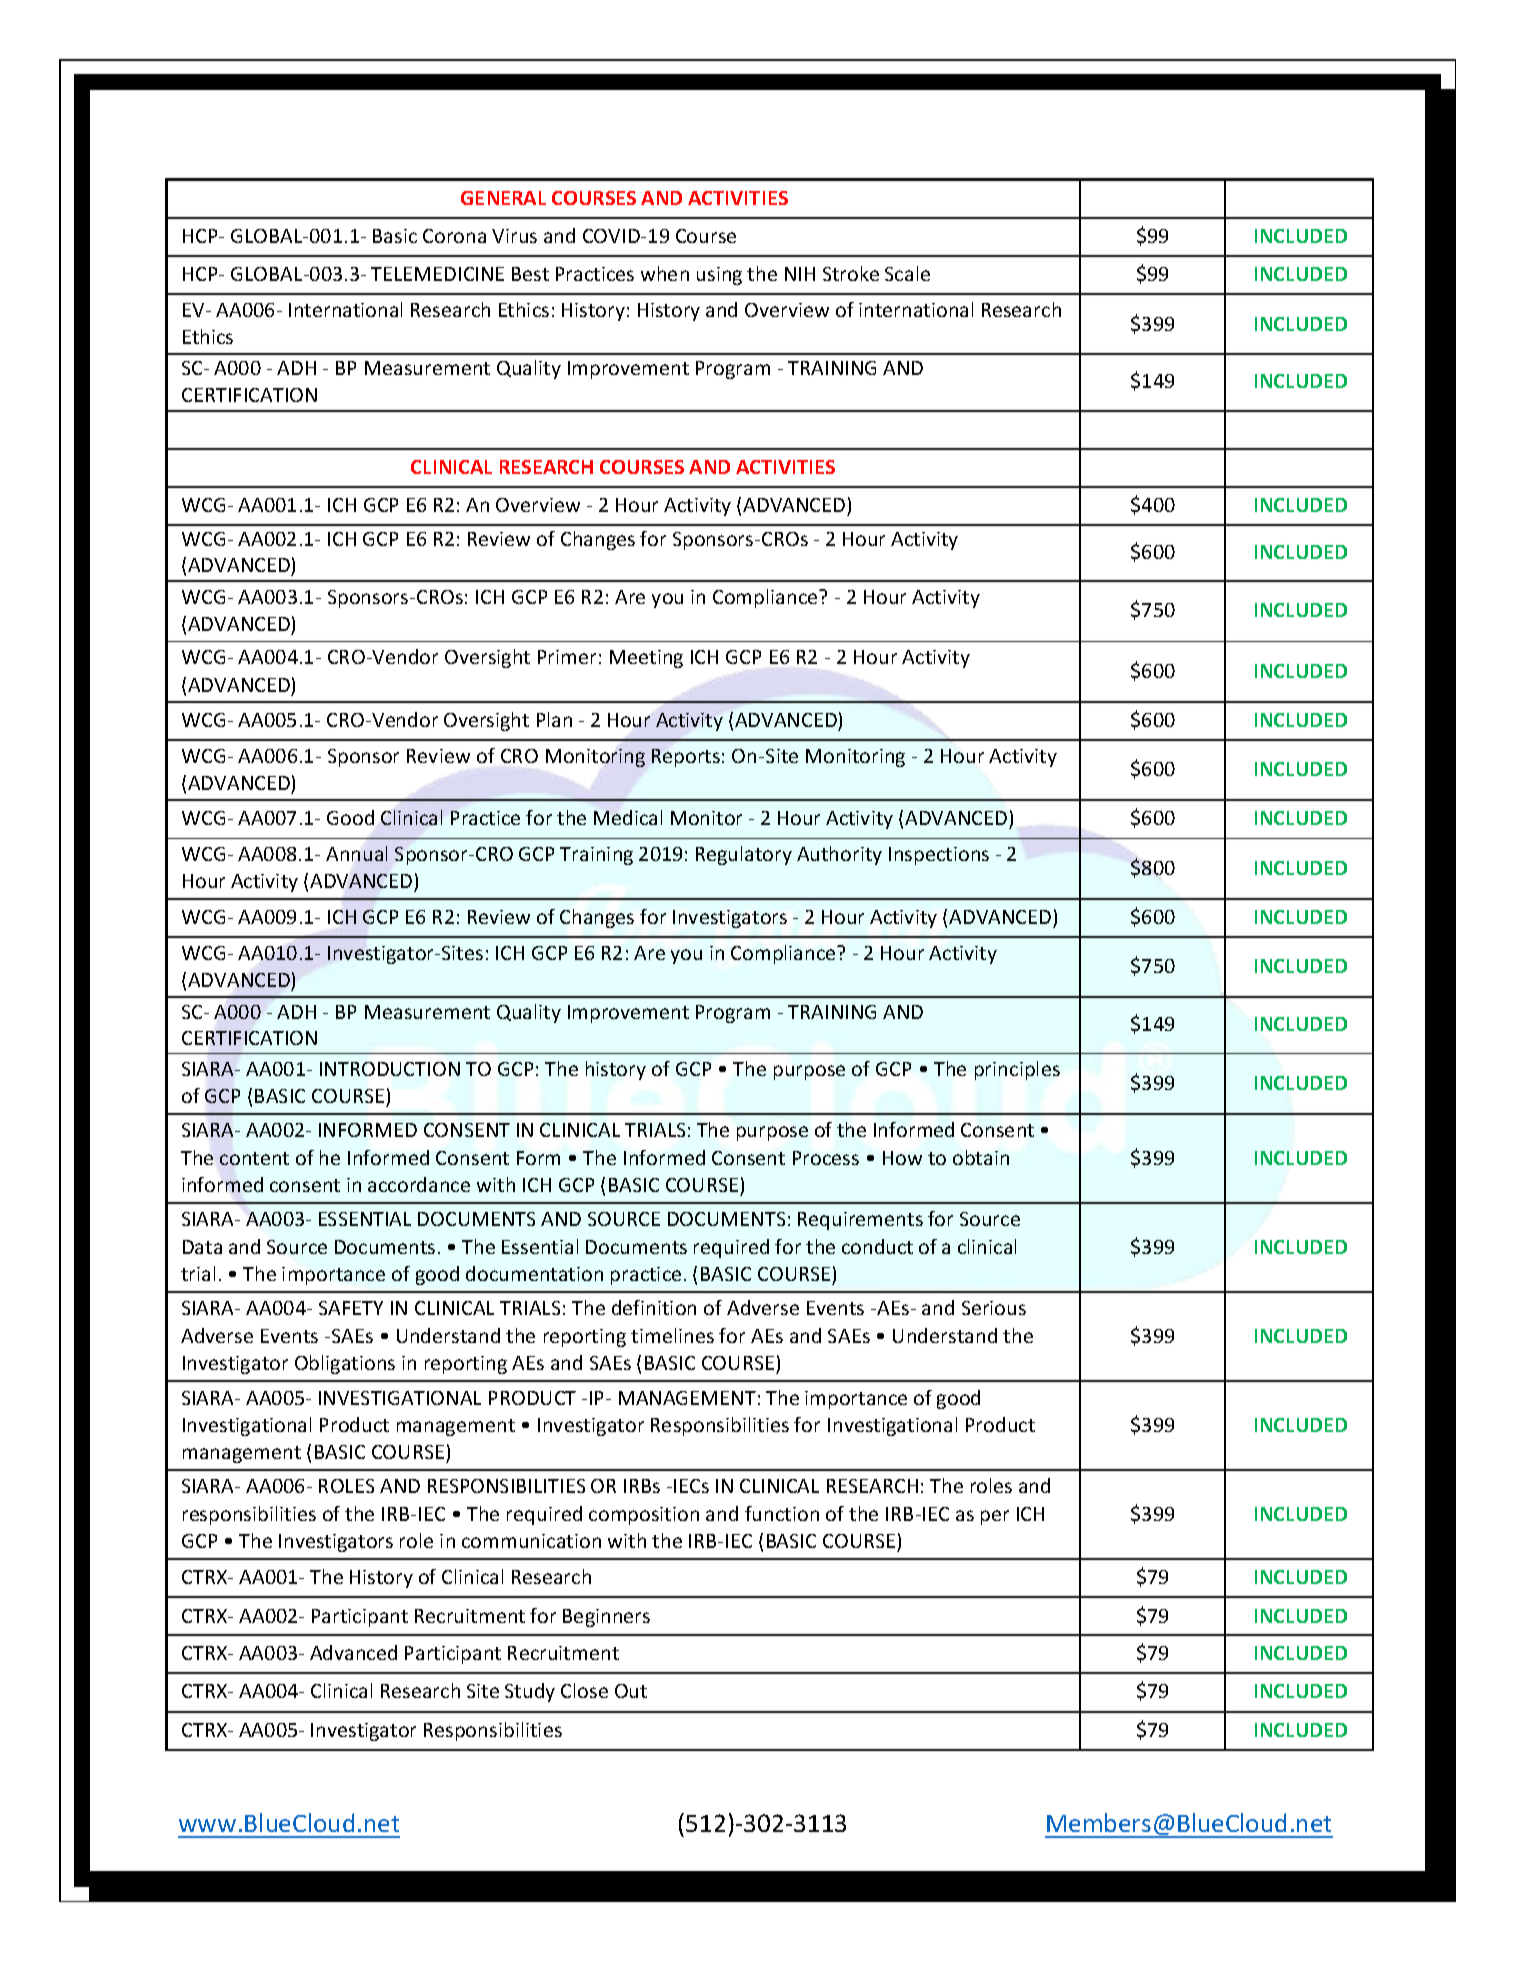  Describe the element at coordinates (672, 1335) in the page. I see `timelines` at that location.
